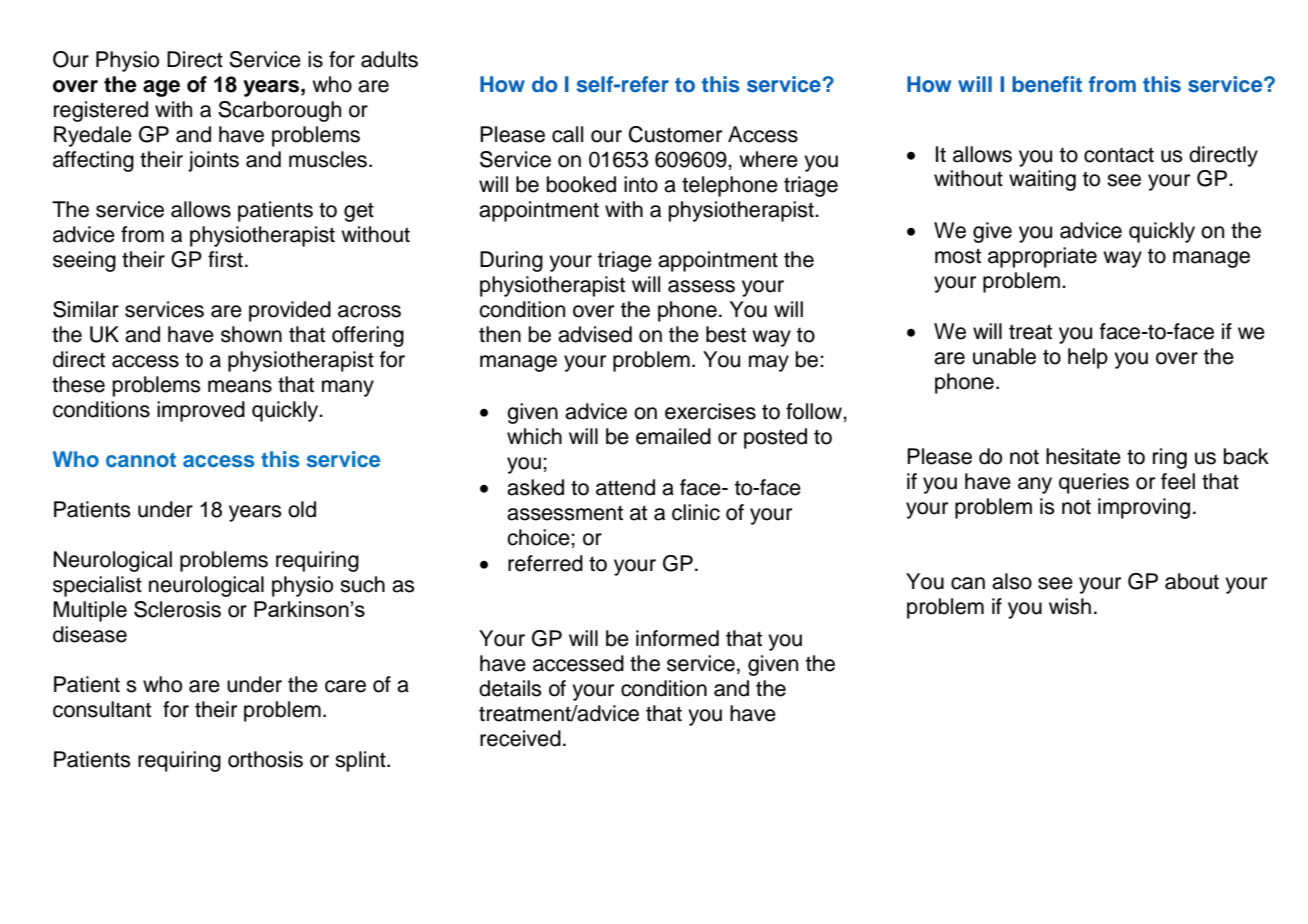 The width and height of the screenshot is (1308, 924). What do you see at coordinates (1088, 358) in the screenshot?
I see `help` at bounding box center [1088, 358].
